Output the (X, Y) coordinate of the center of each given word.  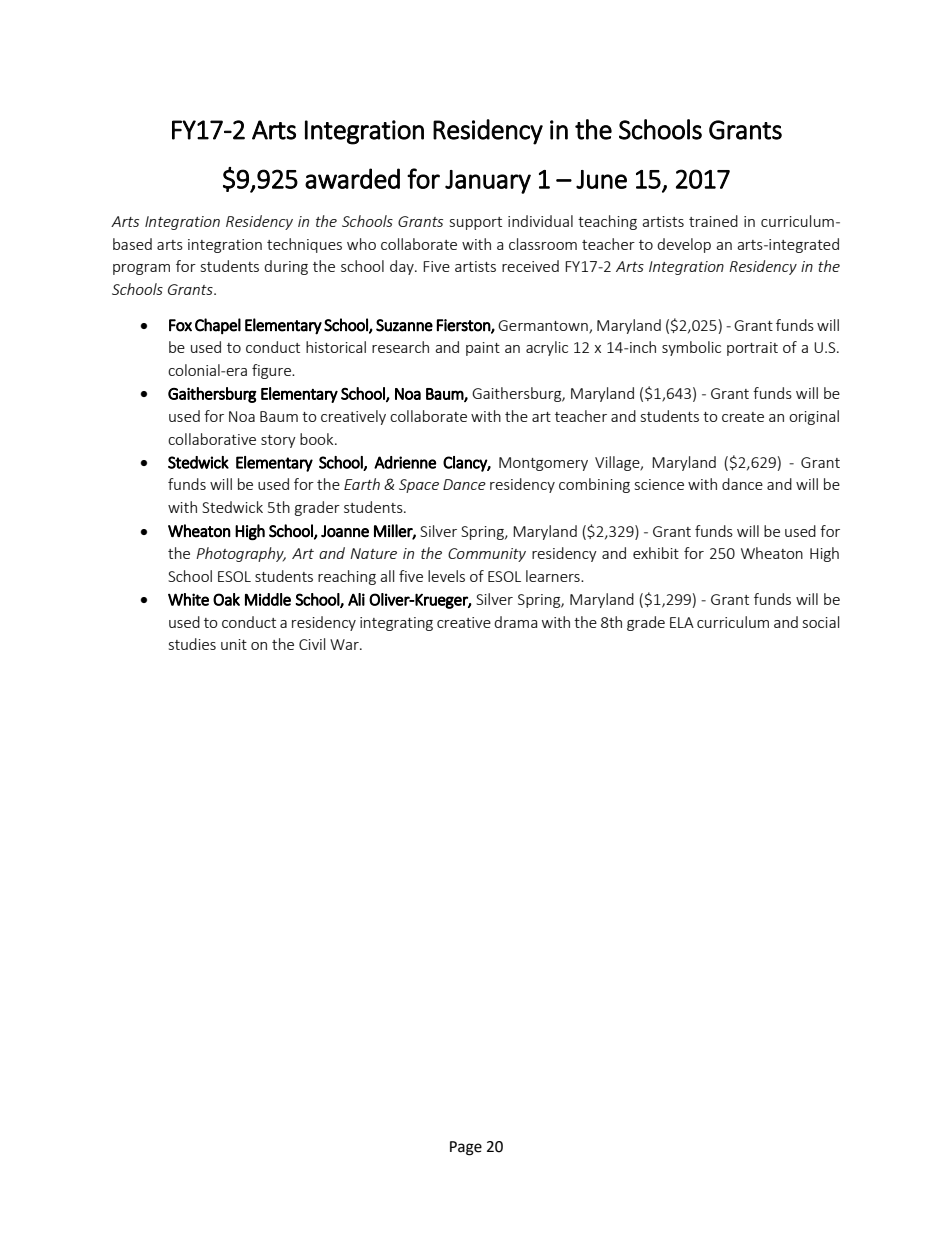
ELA (682, 622)
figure (272, 371)
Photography (241, 554)
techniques (304, 245)
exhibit (656, 553)
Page (466, 1148)
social (821, 622)
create (743, 417)
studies (192, 644)
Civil (312, 644)
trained (713, 221)
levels (446, 576)
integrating (396, 624)
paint (483, 349)
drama (515, 622)
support (476, 223)
